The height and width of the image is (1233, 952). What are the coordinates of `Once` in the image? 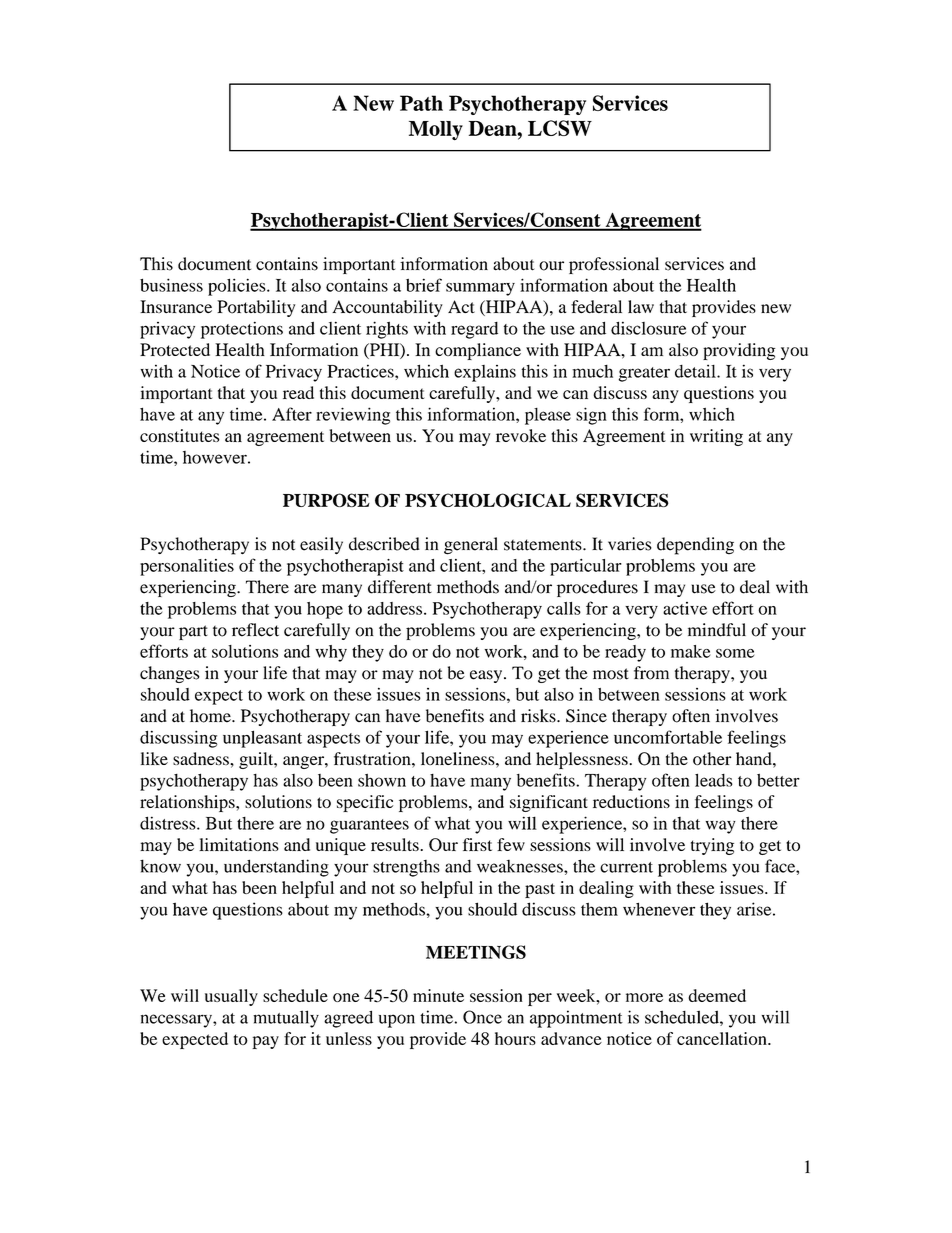 It's located at (482, 1017).
